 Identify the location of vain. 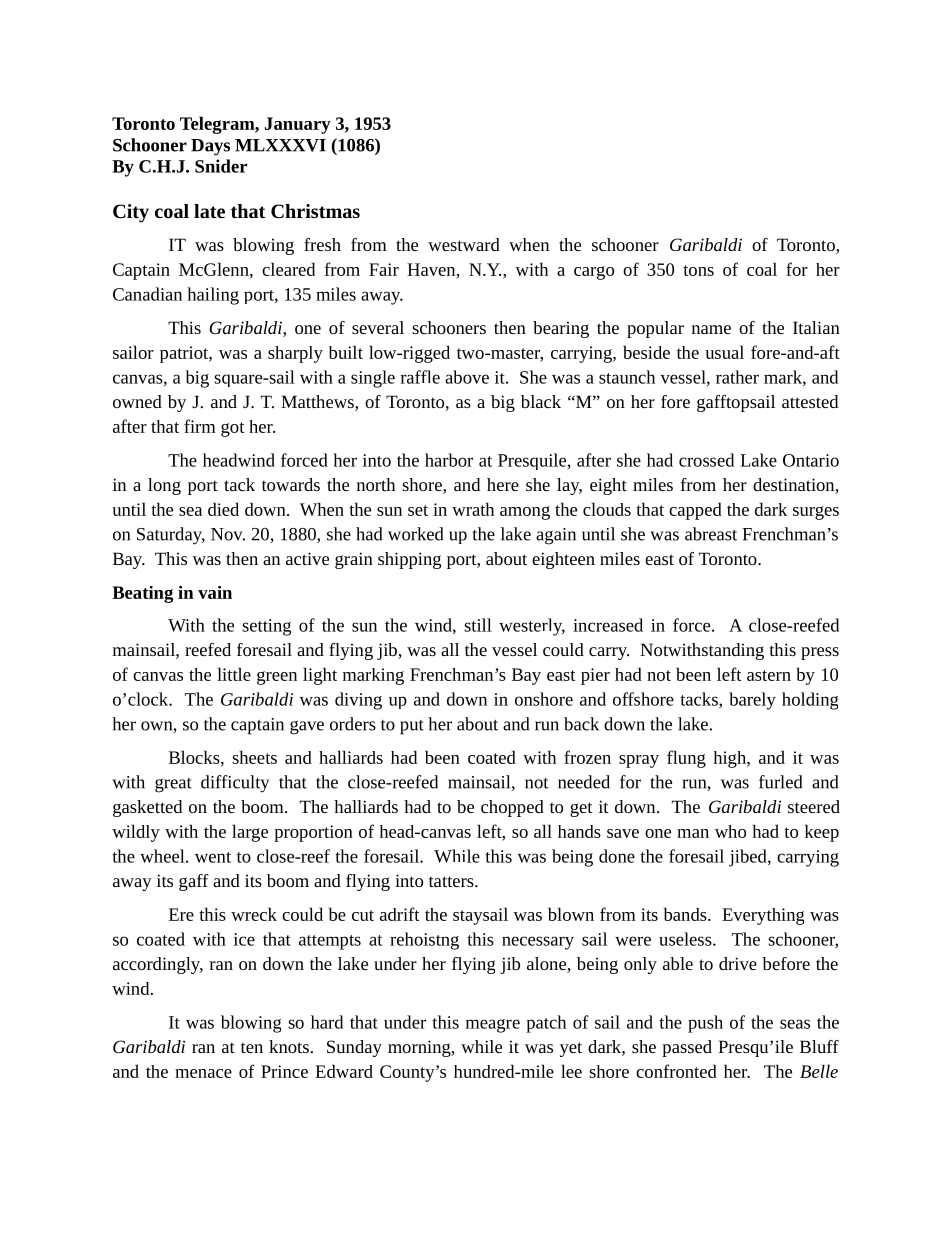
(215, 592).
